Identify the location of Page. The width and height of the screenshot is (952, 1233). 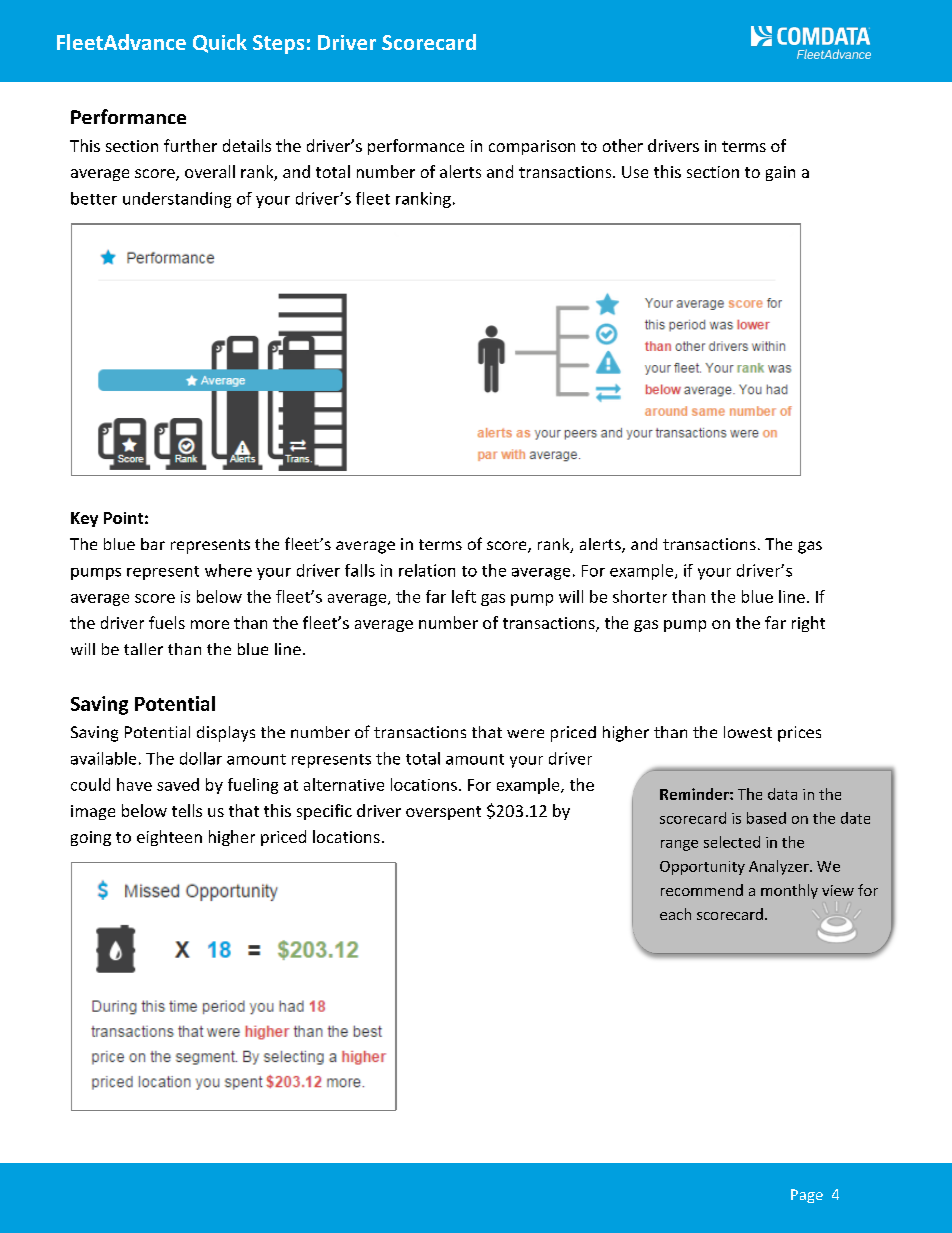
(807, 1196).
